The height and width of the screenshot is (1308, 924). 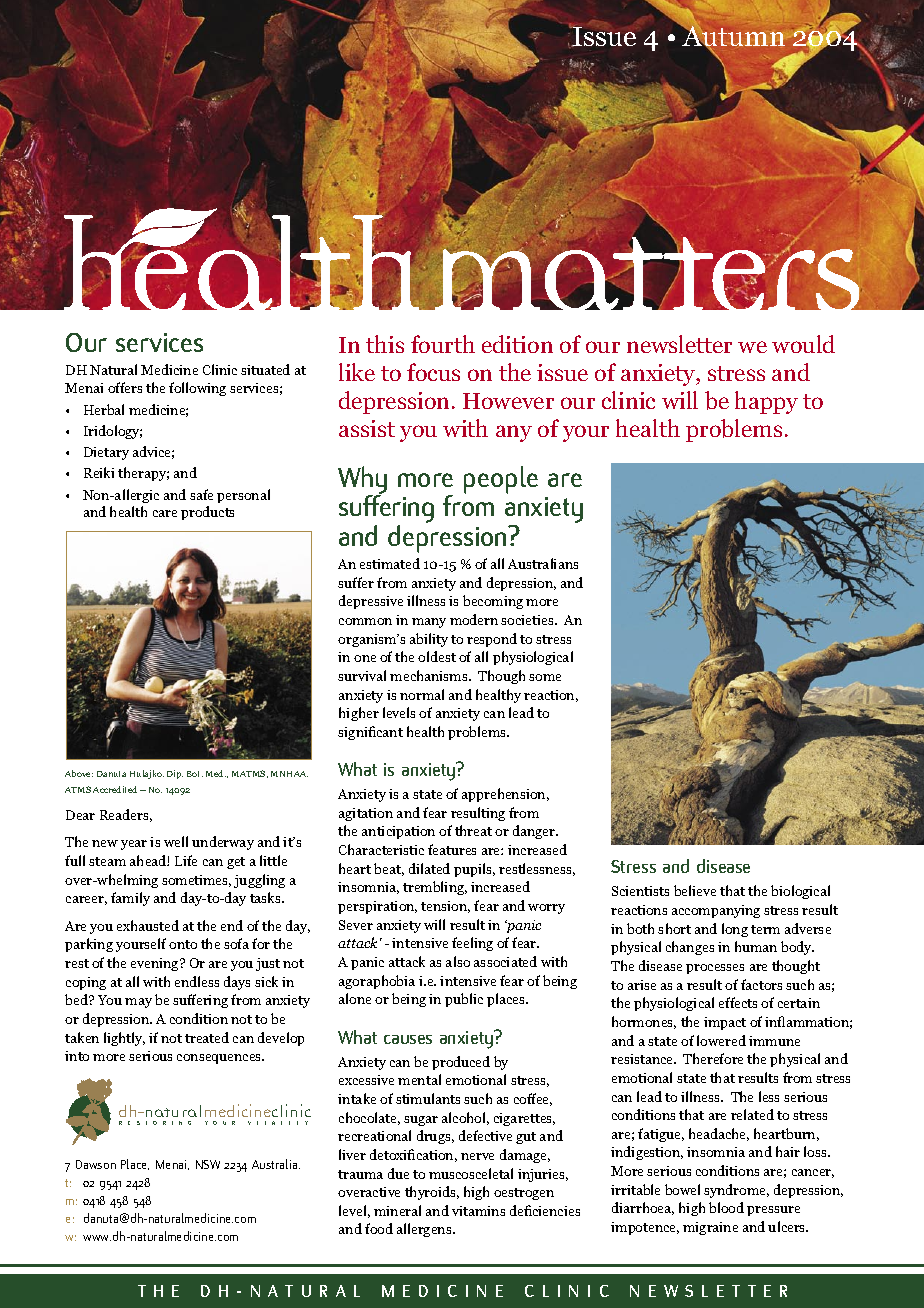 I want to click on vitamins, so click(x=478, y=1211).
